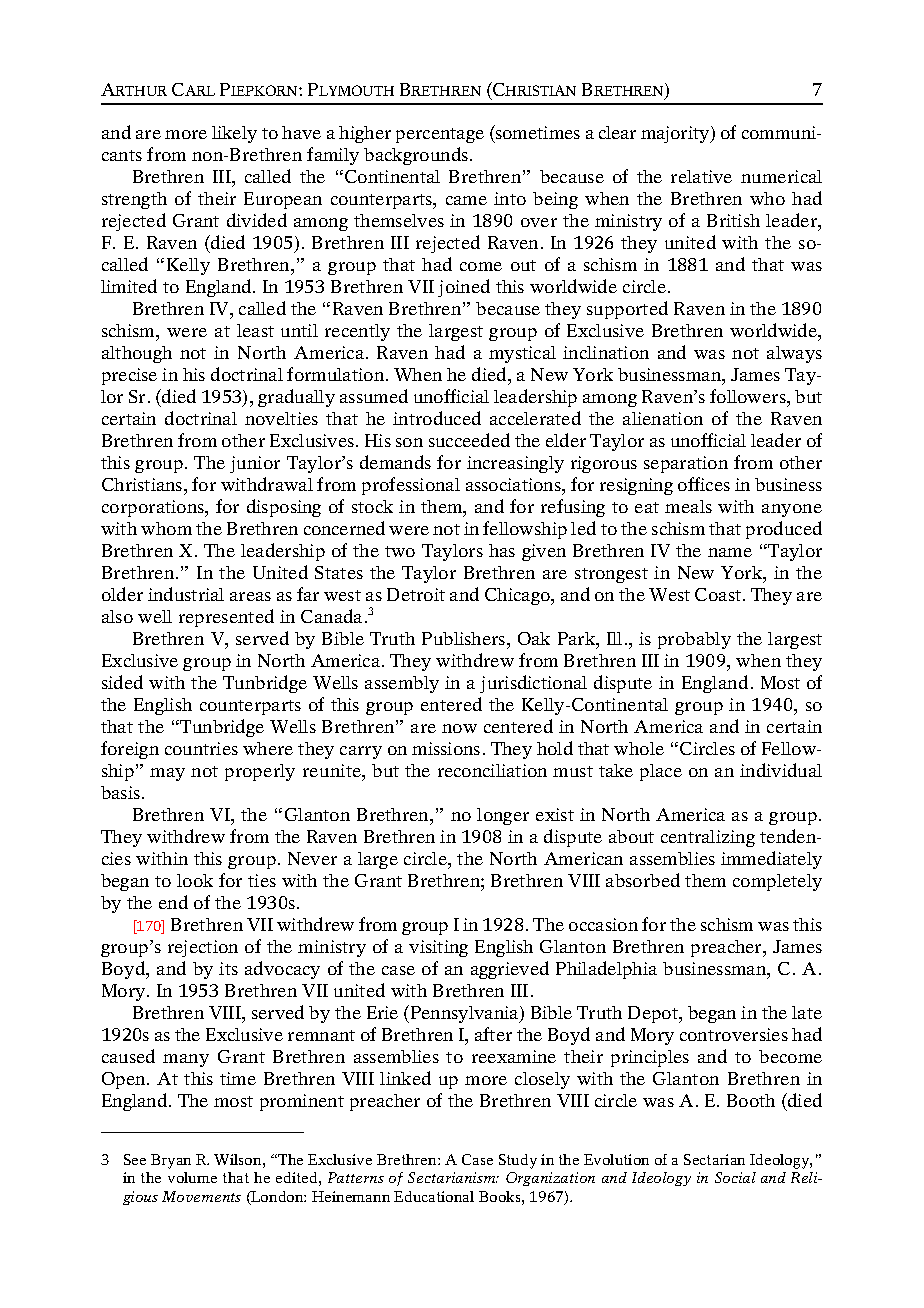 Image resolution: width=924 pixels, height=1308 pixels. Describe the element at coordinates (701, 176) in the page. I see `relative` at that location.
